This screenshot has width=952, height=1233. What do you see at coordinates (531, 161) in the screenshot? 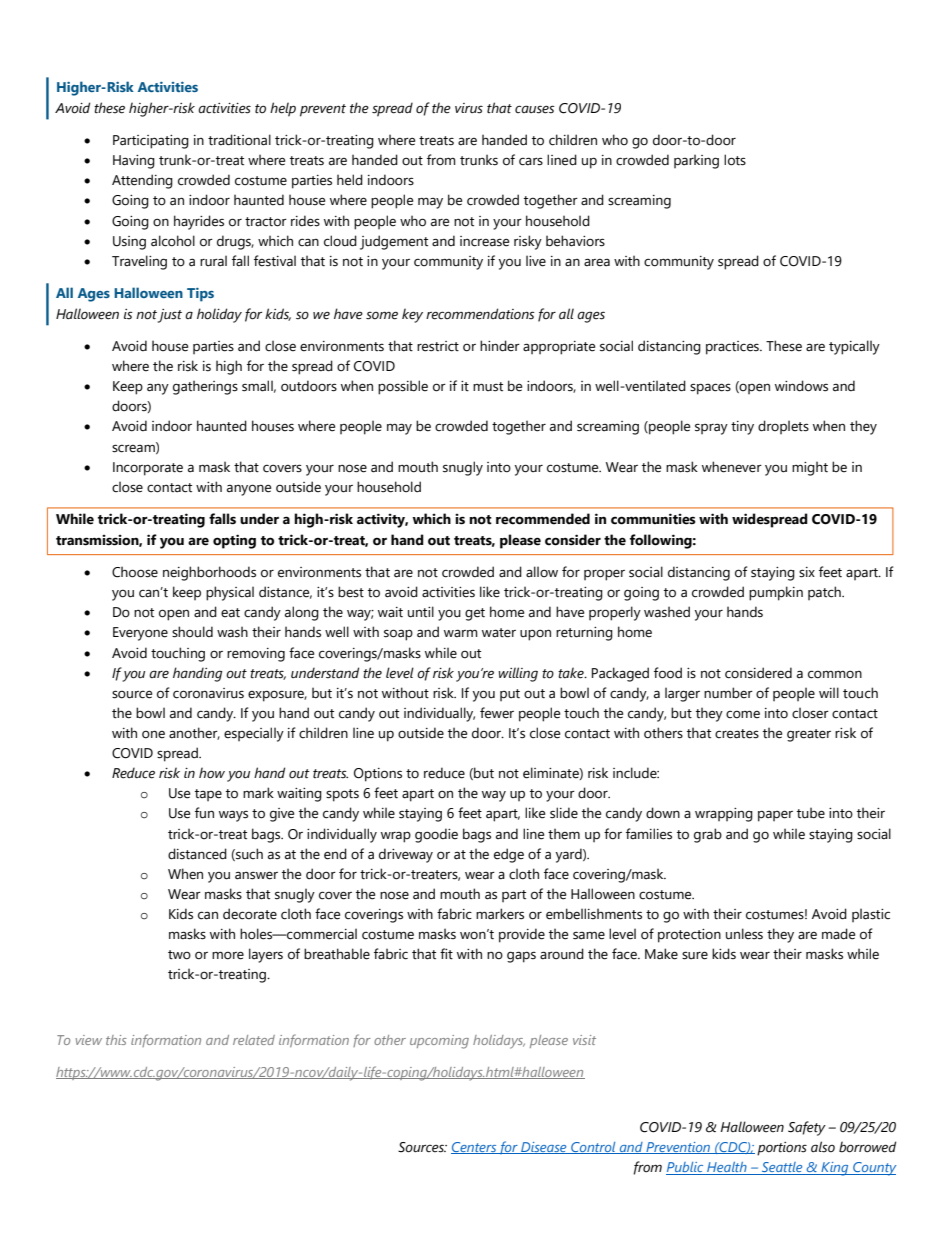
I see `cars` at bounding box center [531, 161].
